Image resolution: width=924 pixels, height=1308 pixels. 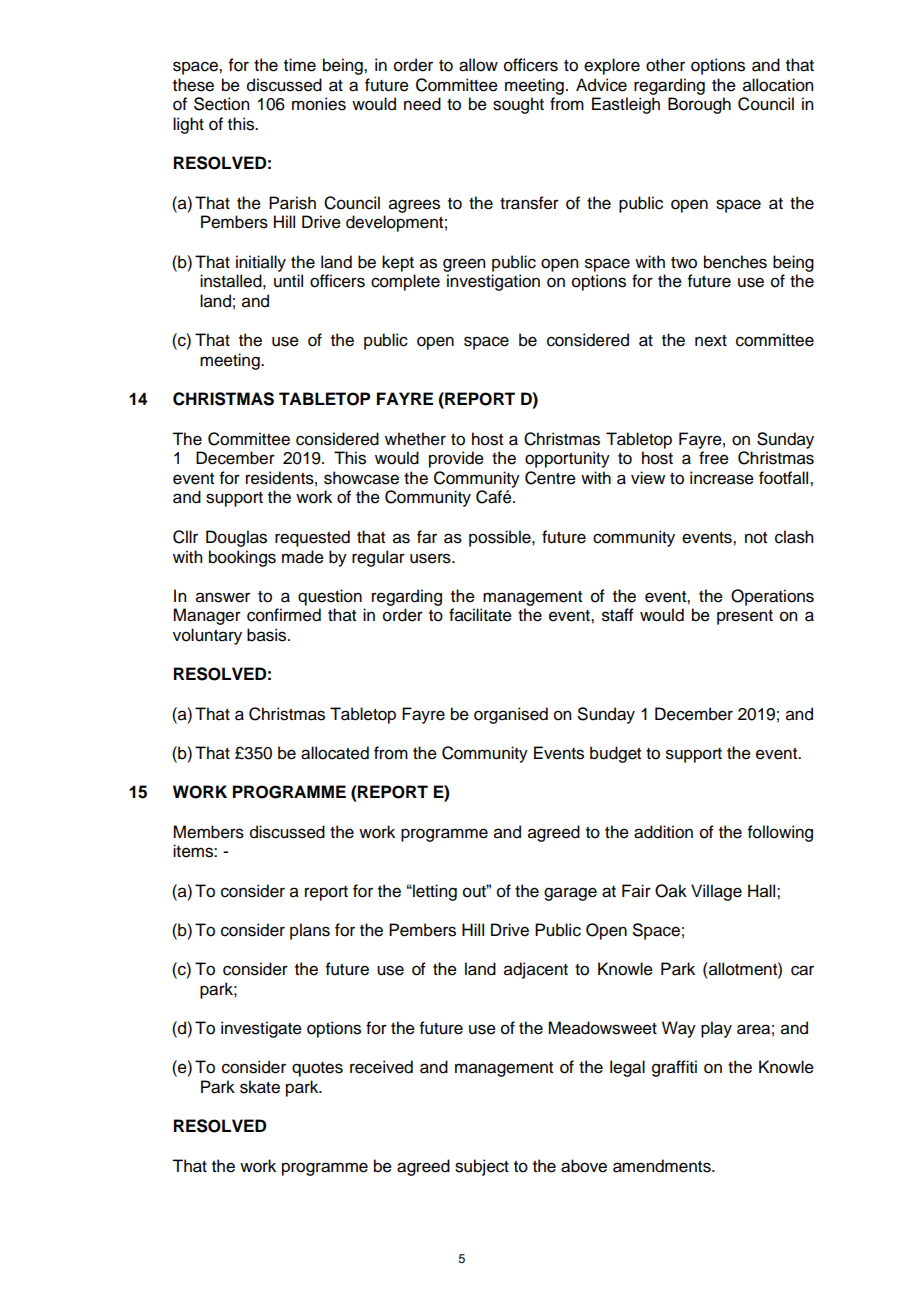 I want to click on skate, so click(x=260, y=1087).
